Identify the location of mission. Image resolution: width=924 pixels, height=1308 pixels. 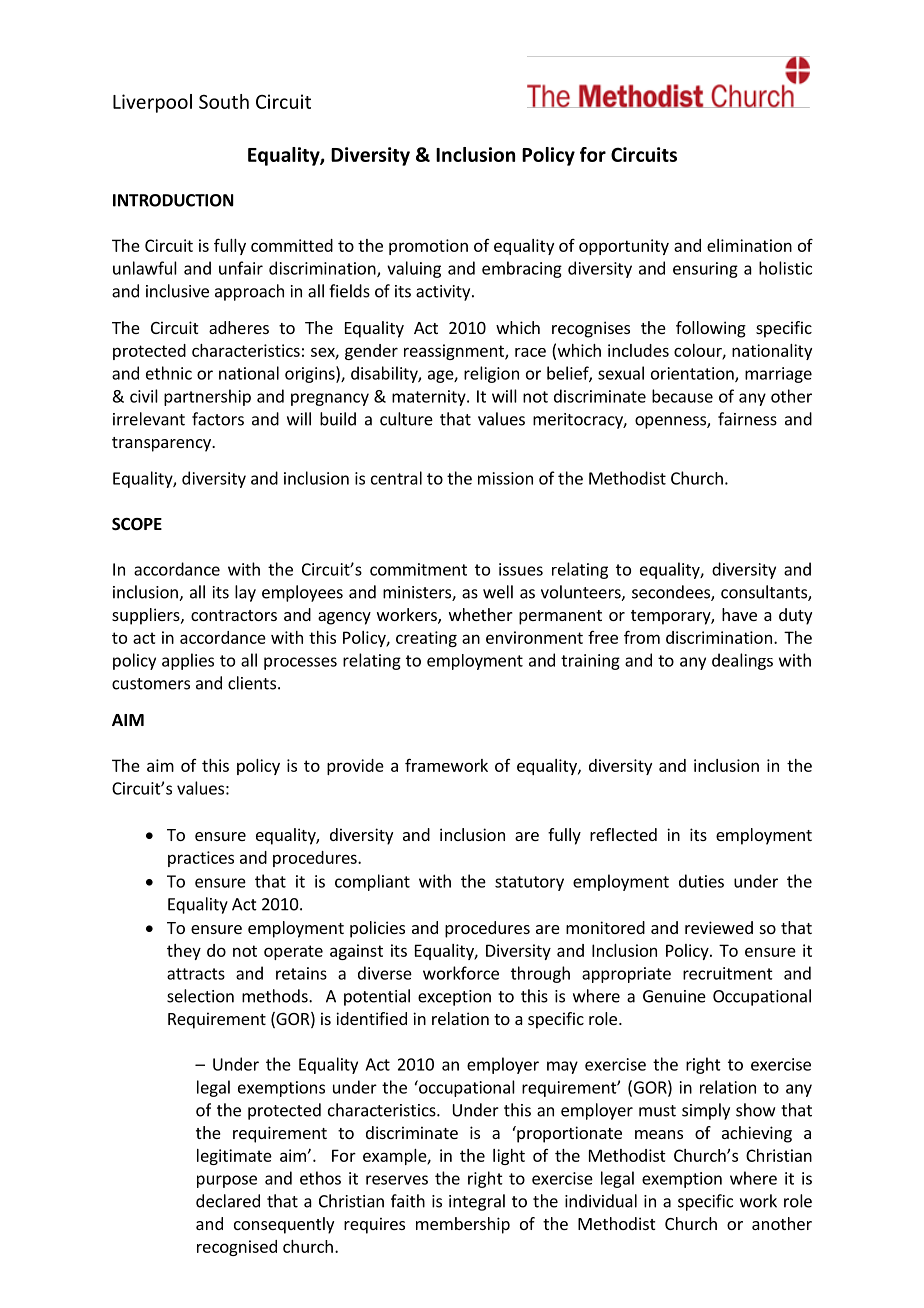
(505, 478).
